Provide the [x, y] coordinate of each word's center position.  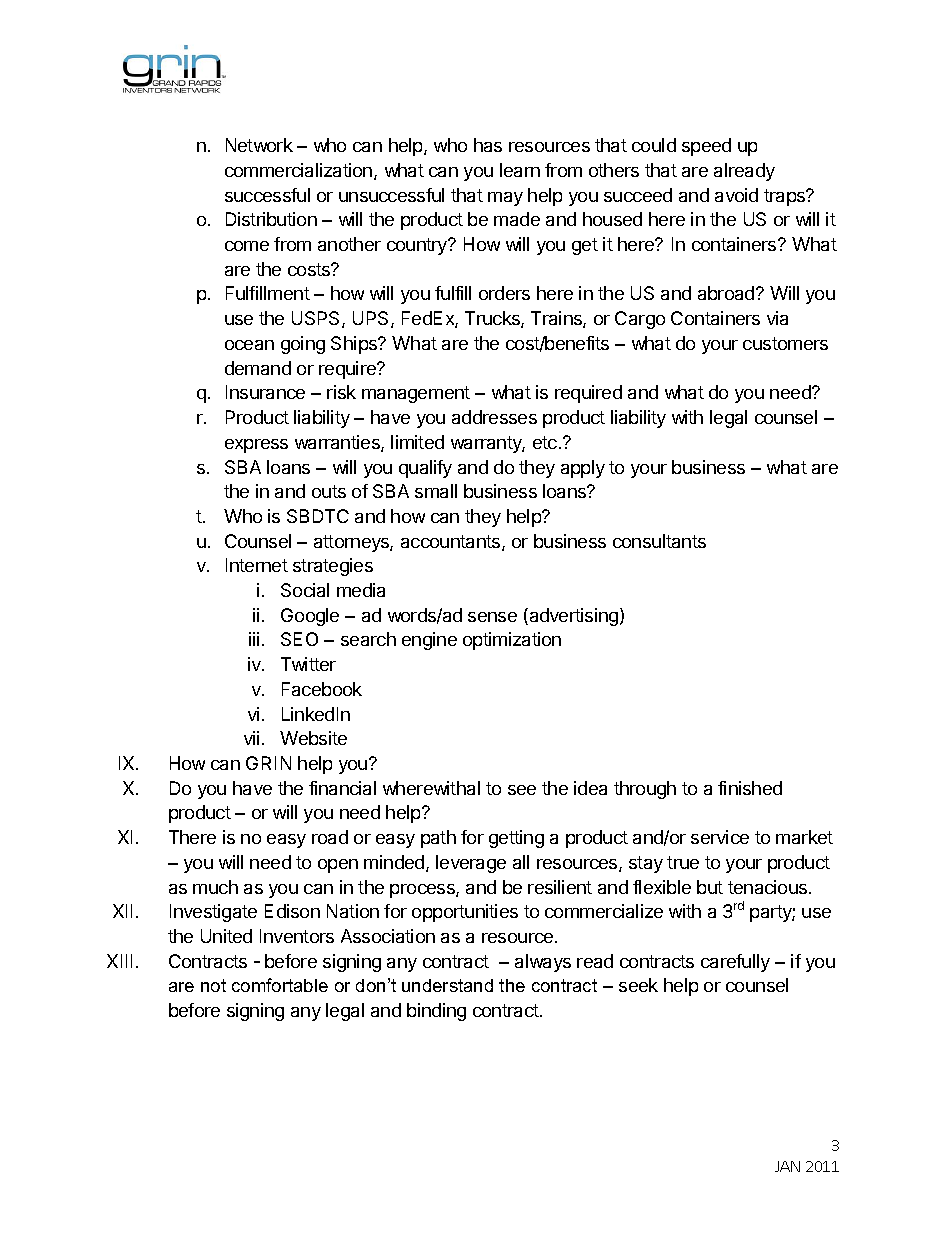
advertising [574, 617]
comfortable [280, 985]
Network [259, 145]
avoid [736, 195]
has [488, 145]
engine [429, 641]
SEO [299, 639]
